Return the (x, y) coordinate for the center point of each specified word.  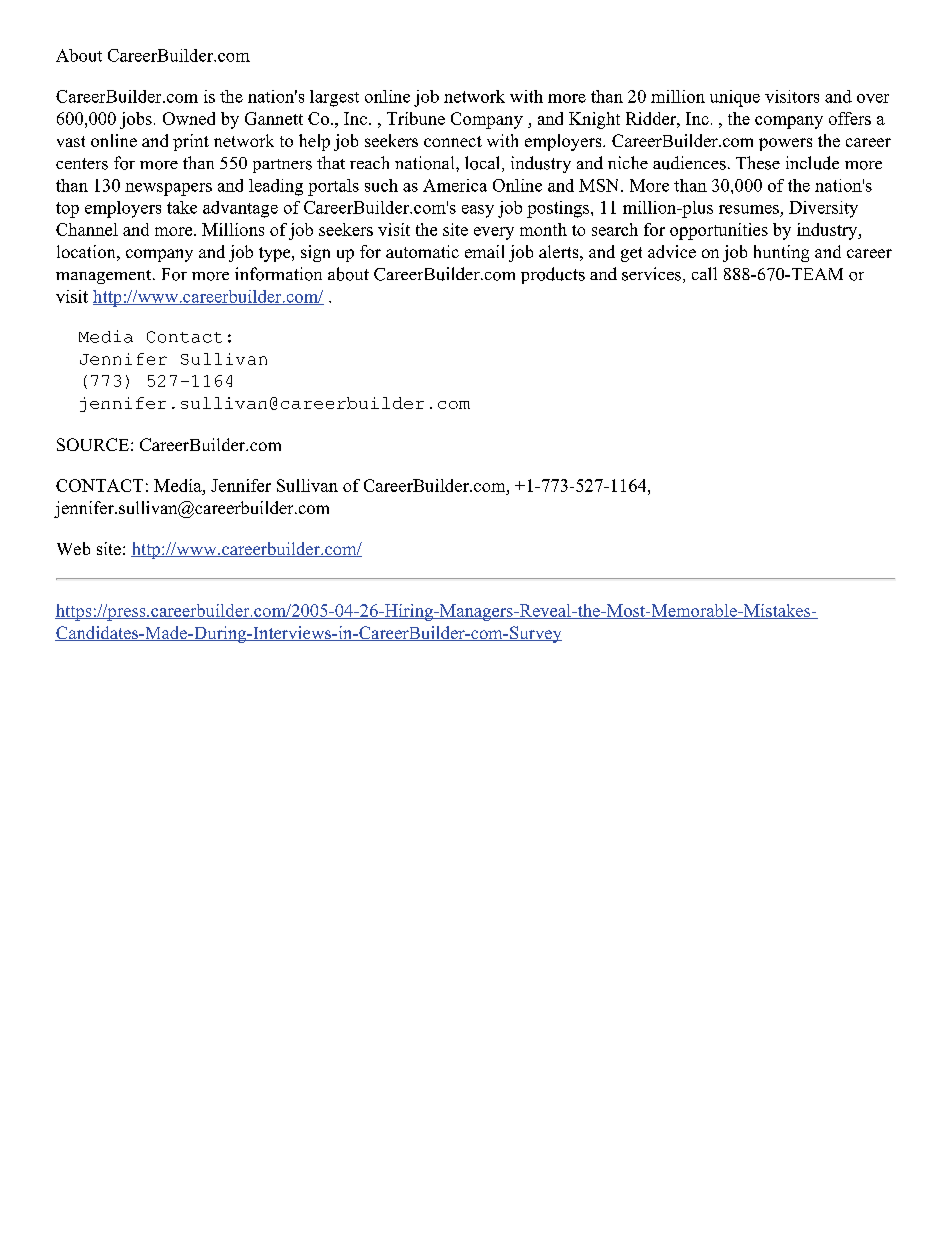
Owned (189, 118)
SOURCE (93, 444)
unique (735, 98)
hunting (781, 253)
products (553, 275)
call (704, 273)
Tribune (416, 118)
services (651, 274)
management (105, 277)
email (484, 251)
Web (73, 548)
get (631, 254)
